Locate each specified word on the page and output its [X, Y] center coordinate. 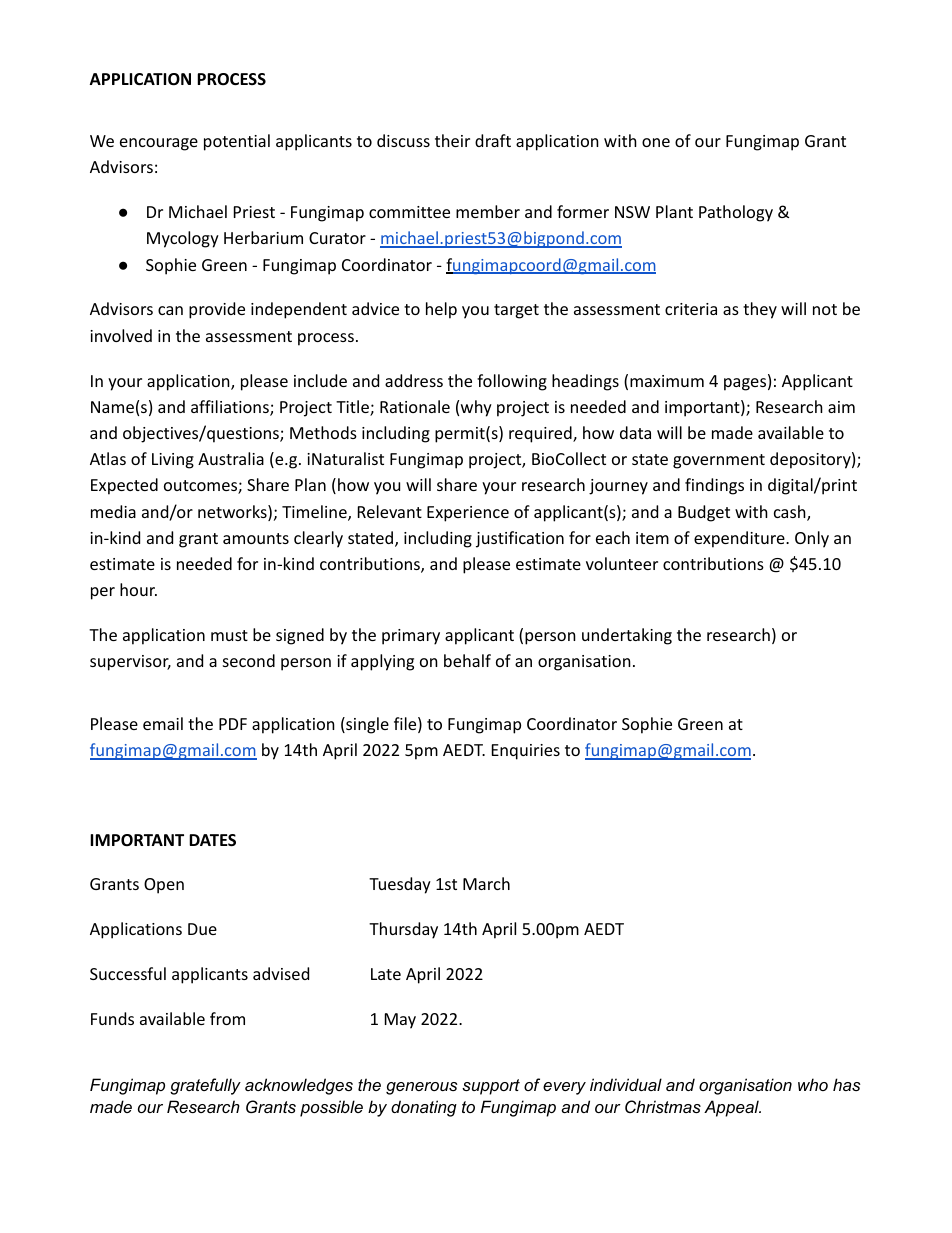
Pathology [736, 213]
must [229, 635]
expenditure [740, 539]
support [491, 1087]
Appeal [732, 1108]
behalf [467, 660]
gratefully [205, 1086]
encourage [159, 144]
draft [493, 140]
